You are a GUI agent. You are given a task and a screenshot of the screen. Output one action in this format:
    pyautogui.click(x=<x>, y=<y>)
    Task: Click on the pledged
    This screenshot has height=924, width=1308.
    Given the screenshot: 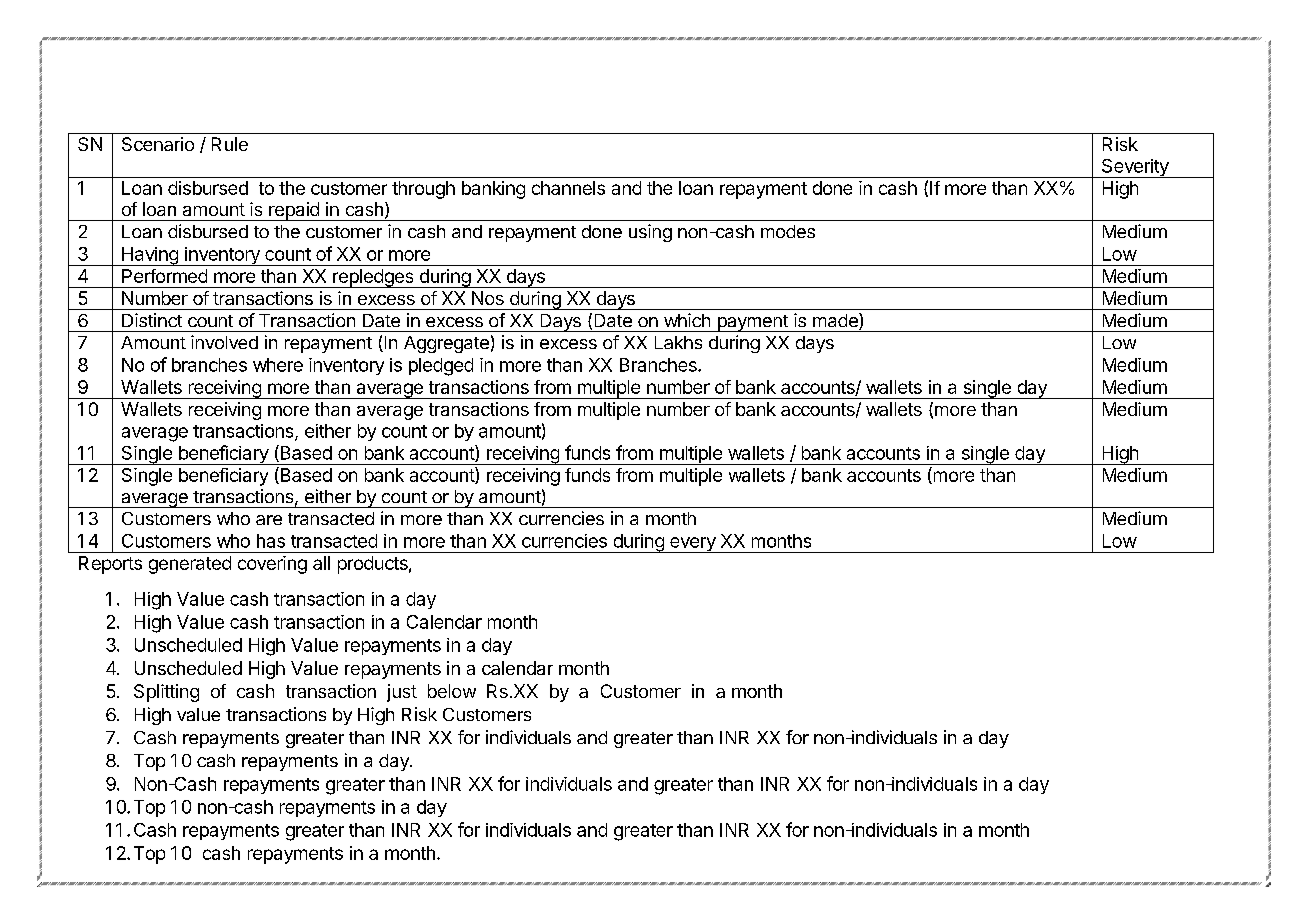 What is the action you would take?
    pyautogui.click(x=441, y=367)
